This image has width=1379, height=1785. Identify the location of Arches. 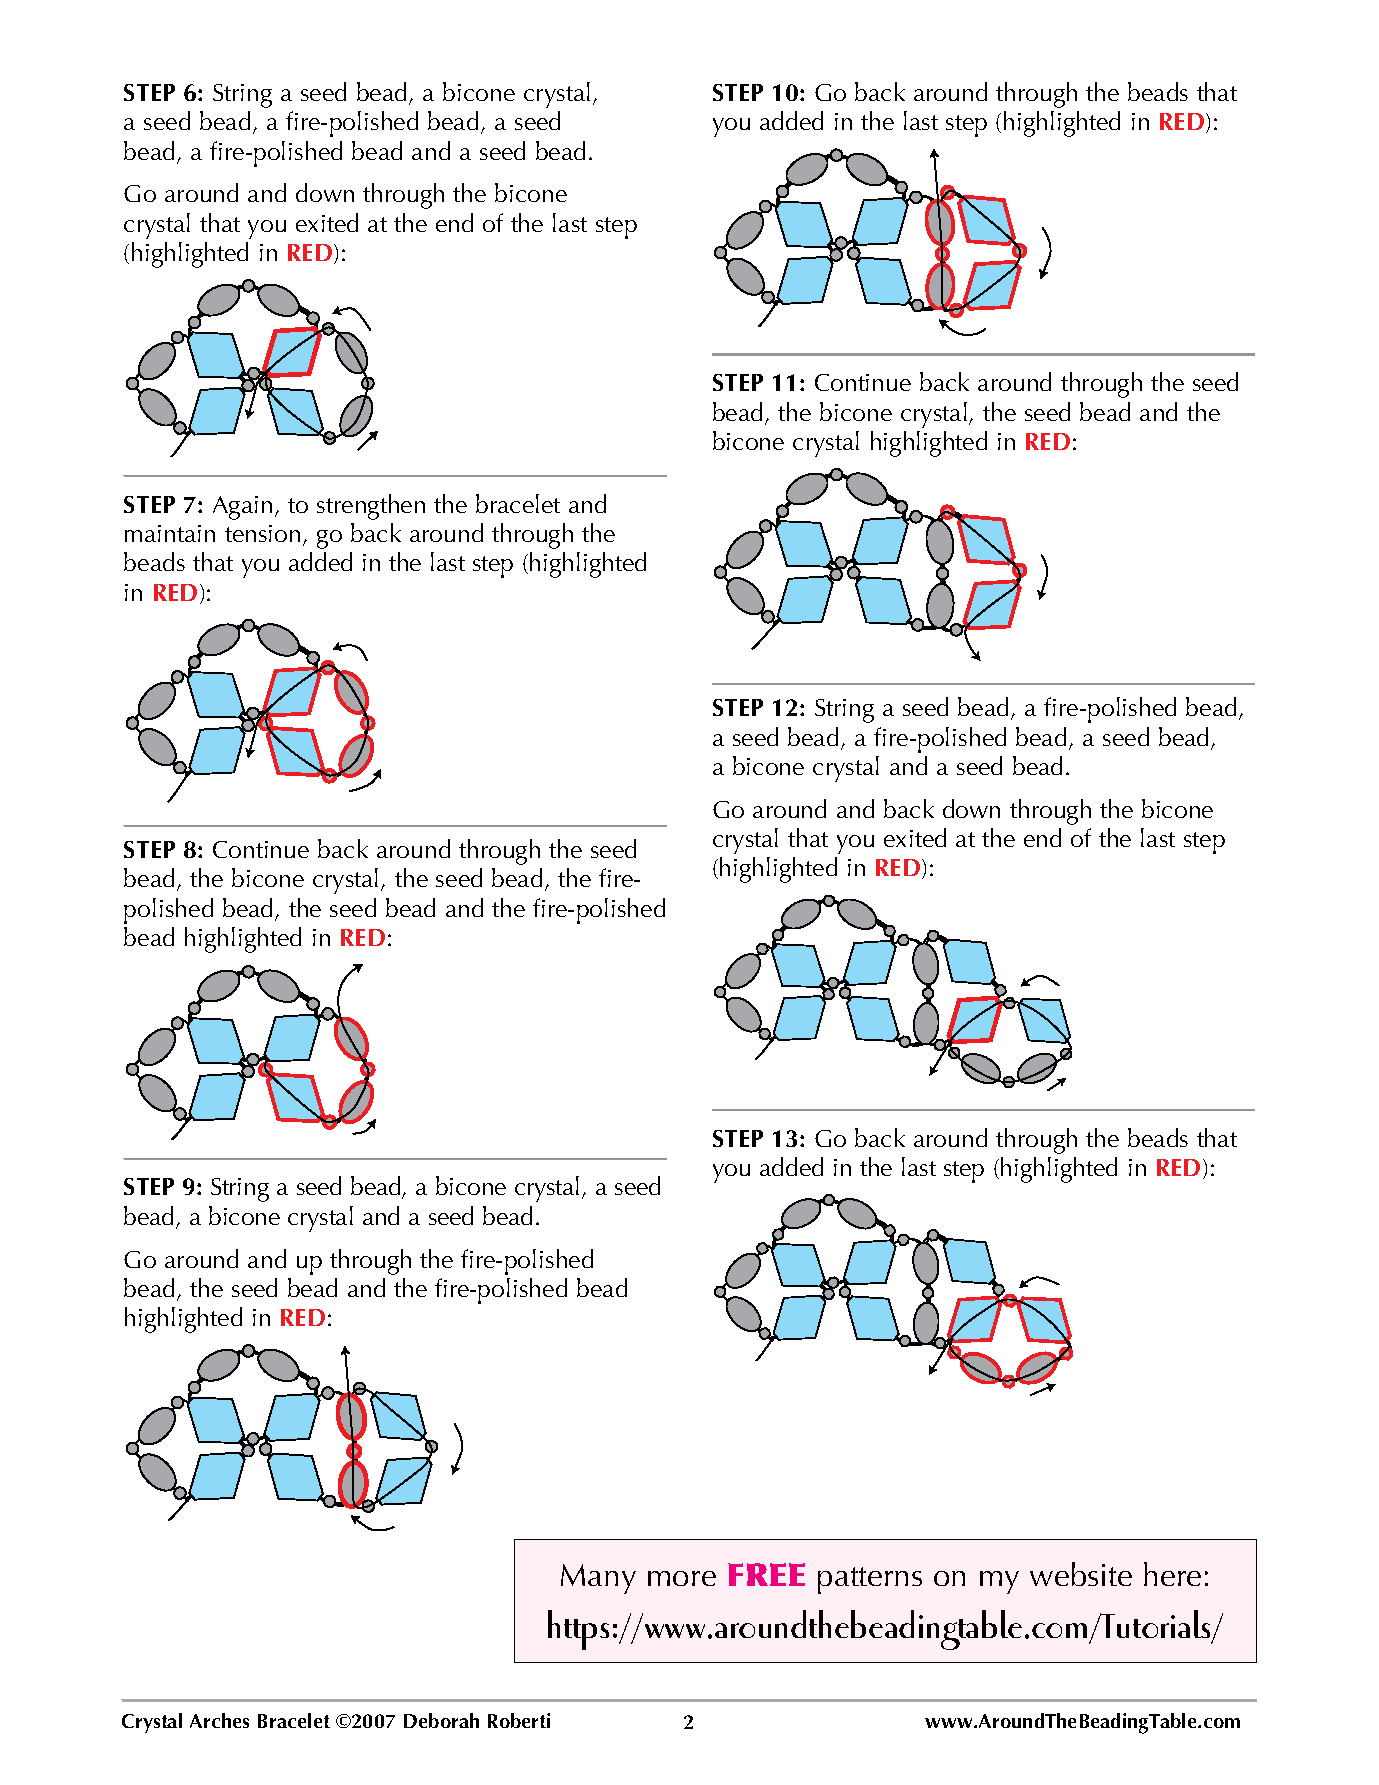
(219, 1720).
